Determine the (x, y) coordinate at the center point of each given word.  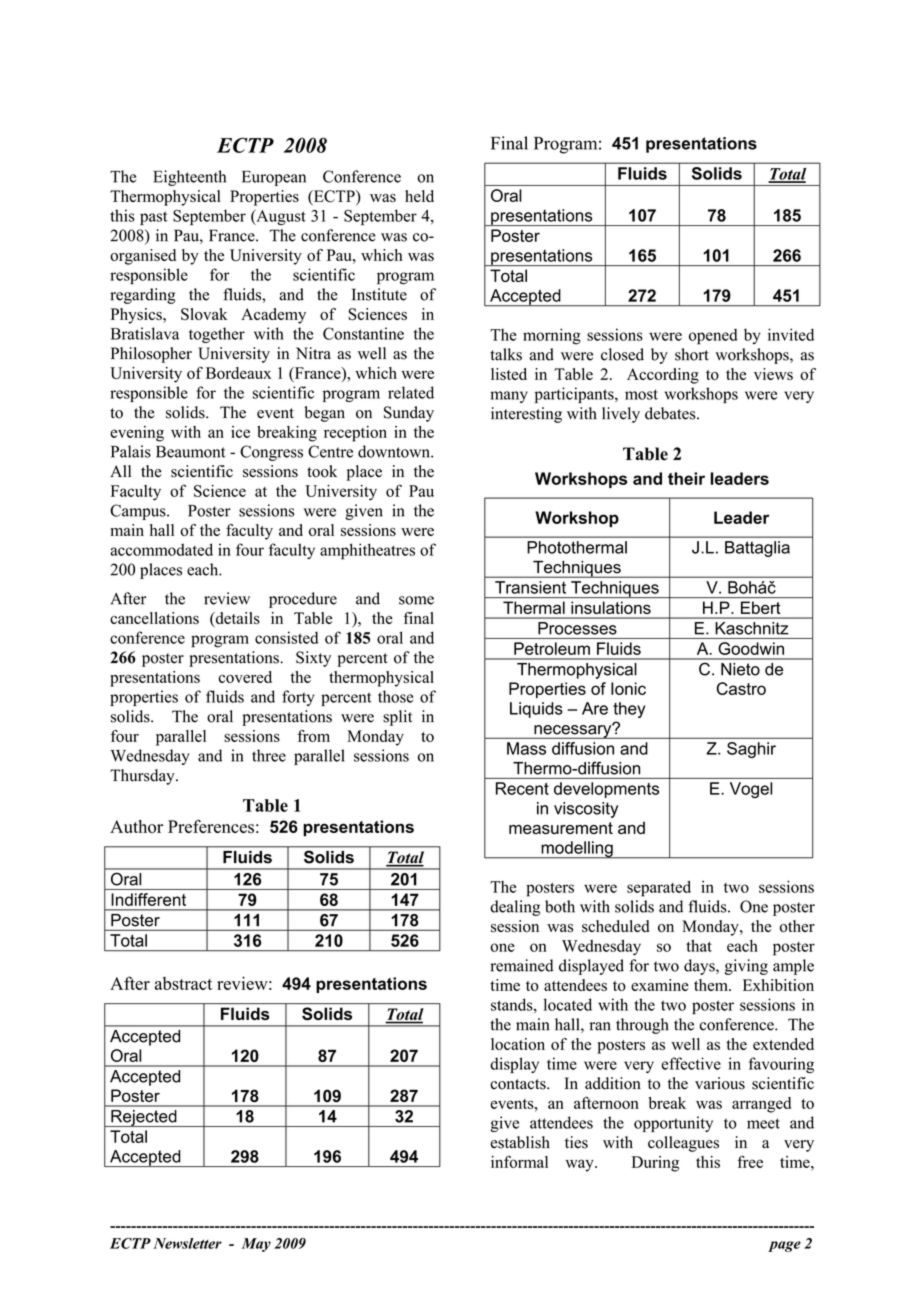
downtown (395, 451)
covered (245, 677)
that (699, 946)
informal (519, 1161)
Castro (741, 688)
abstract (183, 983)
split (397, 718)
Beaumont (190, 452)
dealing (515, 908)
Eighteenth (189, 178)
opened (713, 337)
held (419, 196)
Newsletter (188, 1243)
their (686, 478)
